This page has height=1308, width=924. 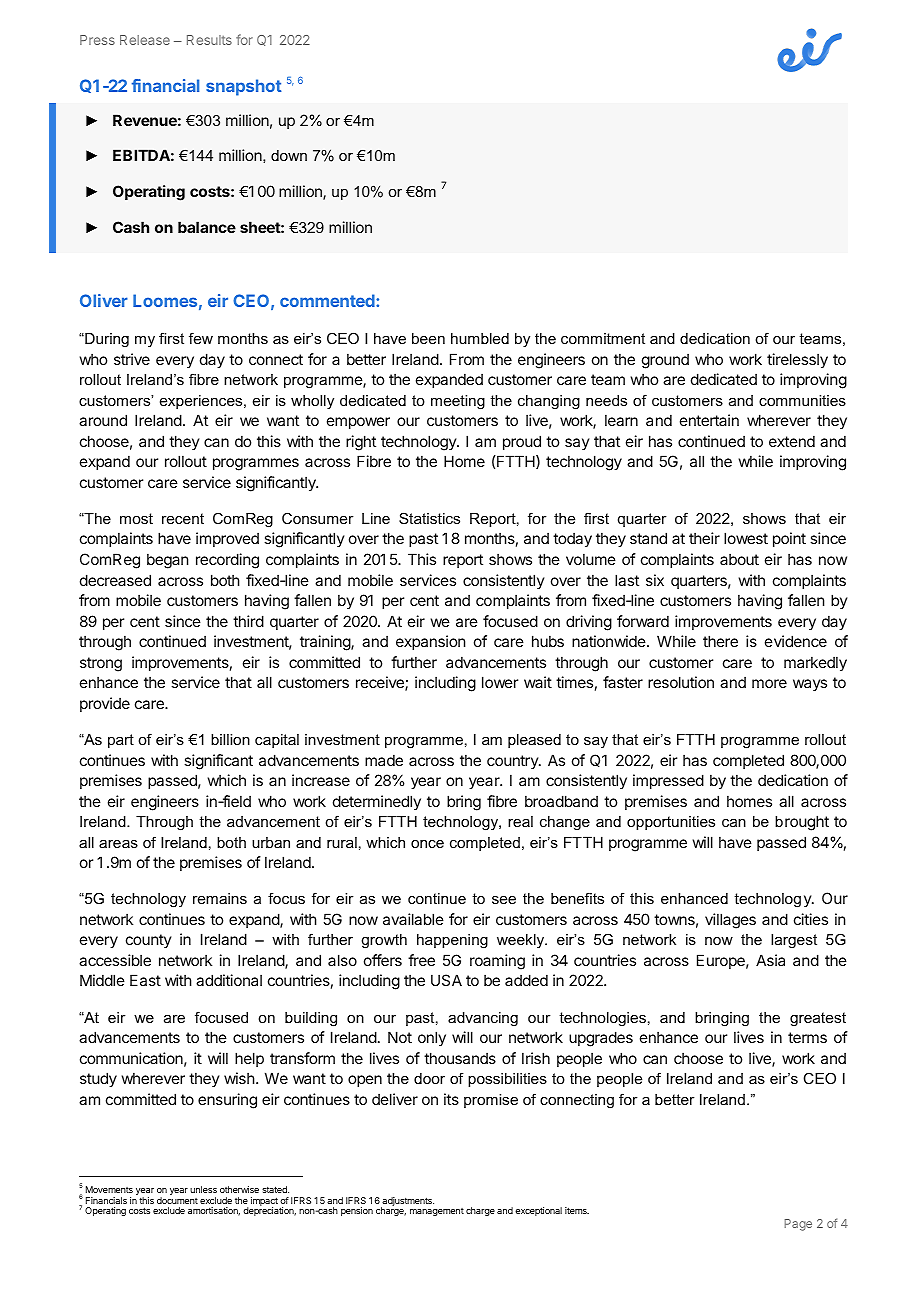 I want to click on commitment, so click(x=603, y=338).
